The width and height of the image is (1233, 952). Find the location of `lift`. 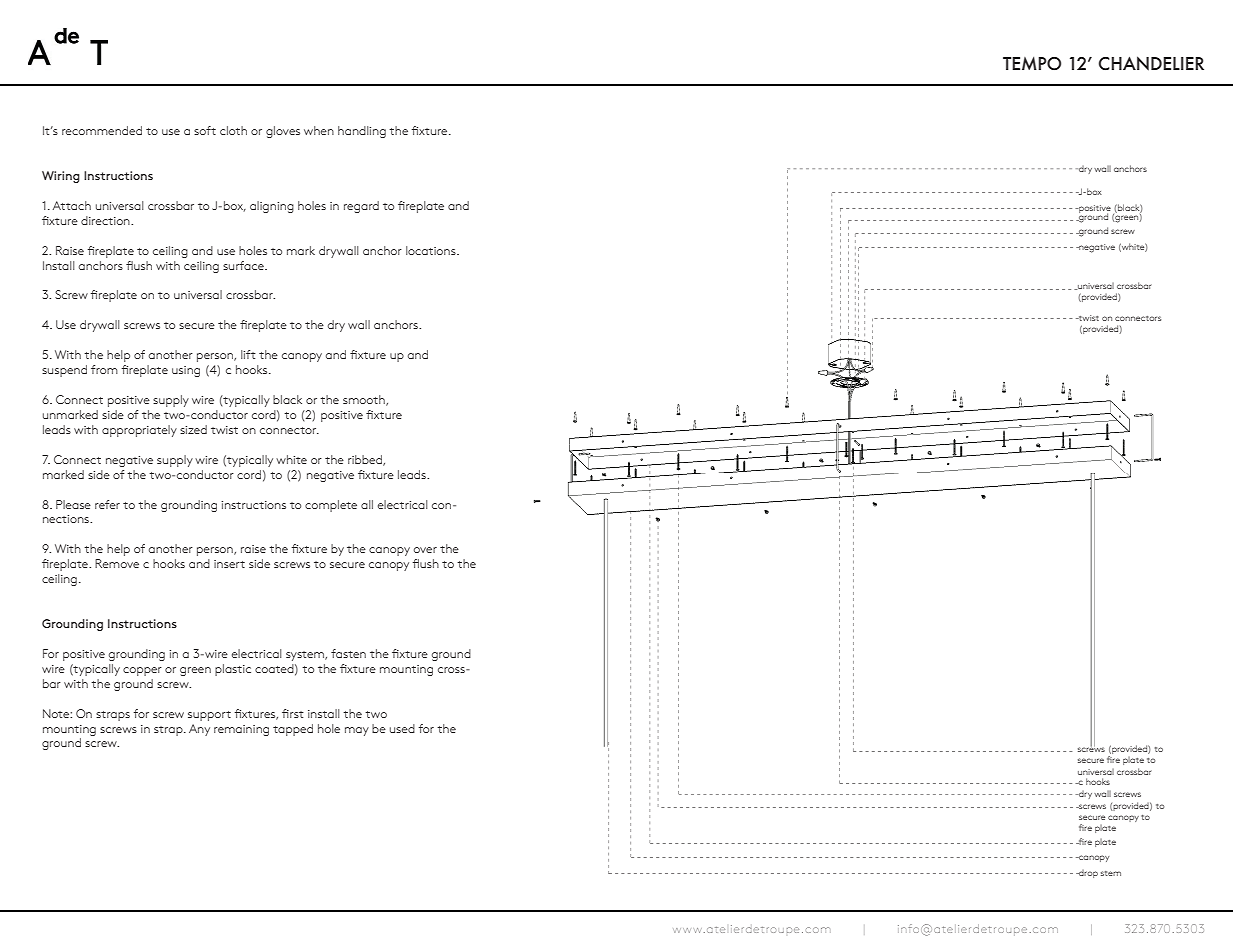

lift is located at coordinates (248, 354).
